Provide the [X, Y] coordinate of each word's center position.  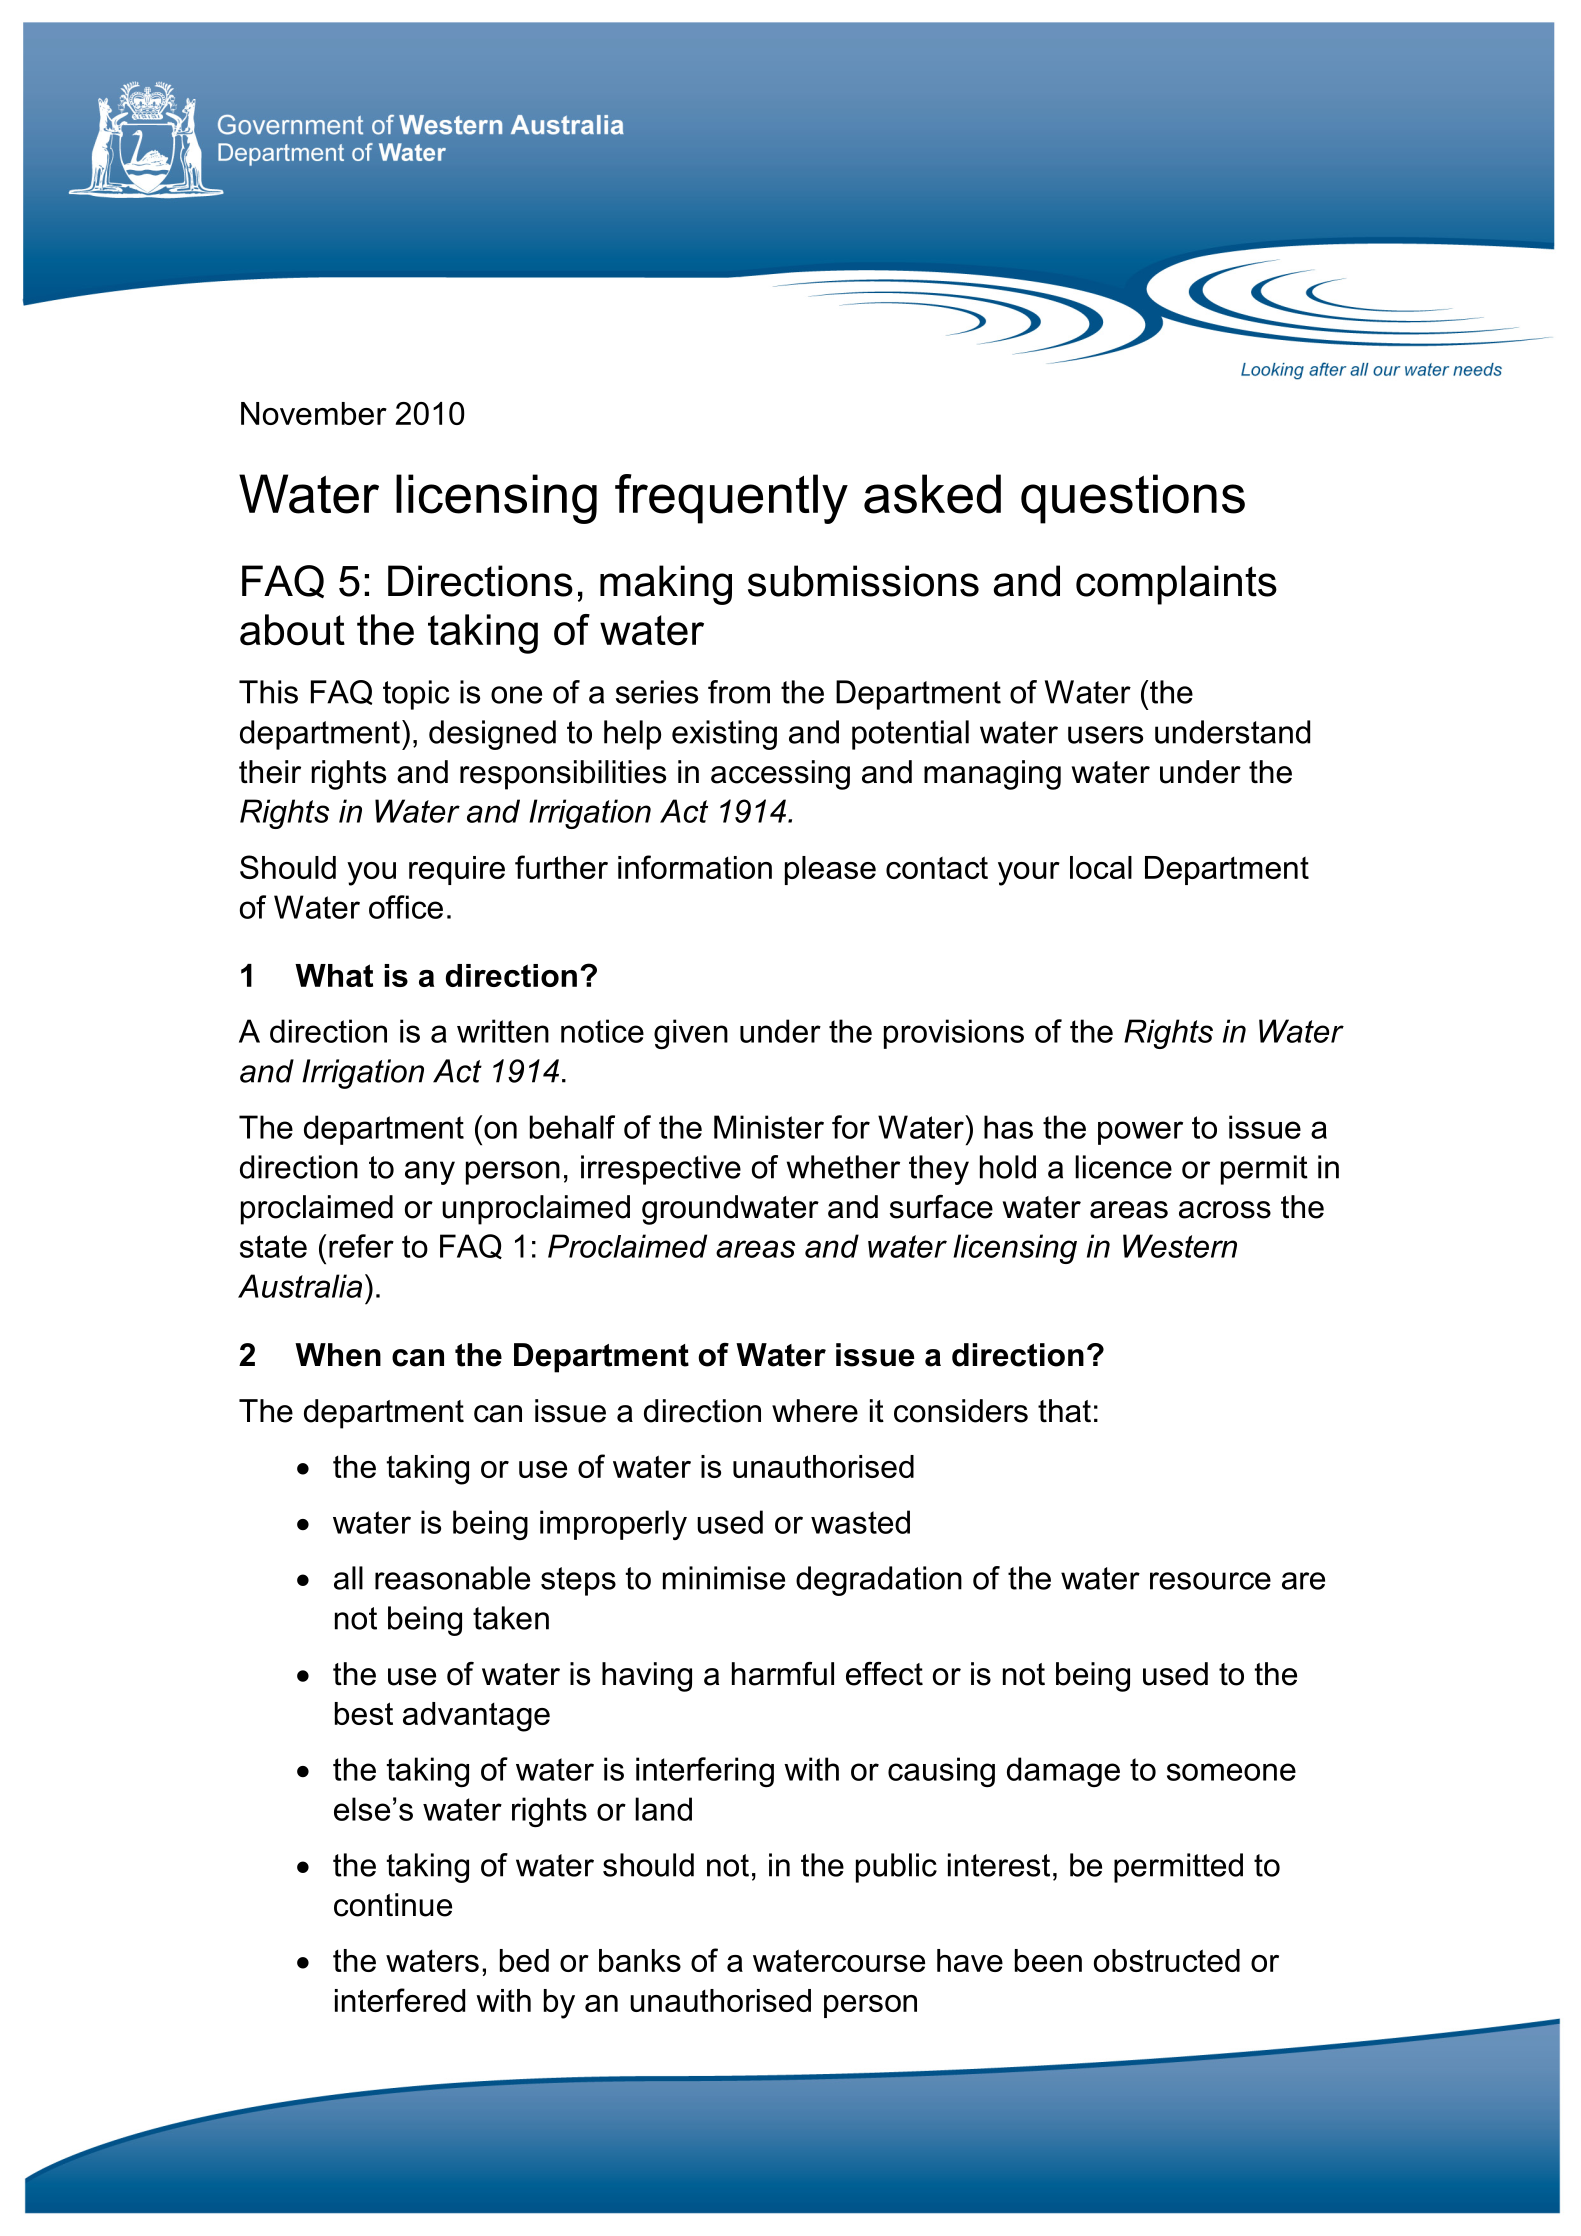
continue [393, 1905]
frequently [731, 499]
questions [1133, 499]
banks [640, 1960]
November [314, 413]
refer [361, 1246]
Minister [769, 1127]
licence [1123, 1167]
